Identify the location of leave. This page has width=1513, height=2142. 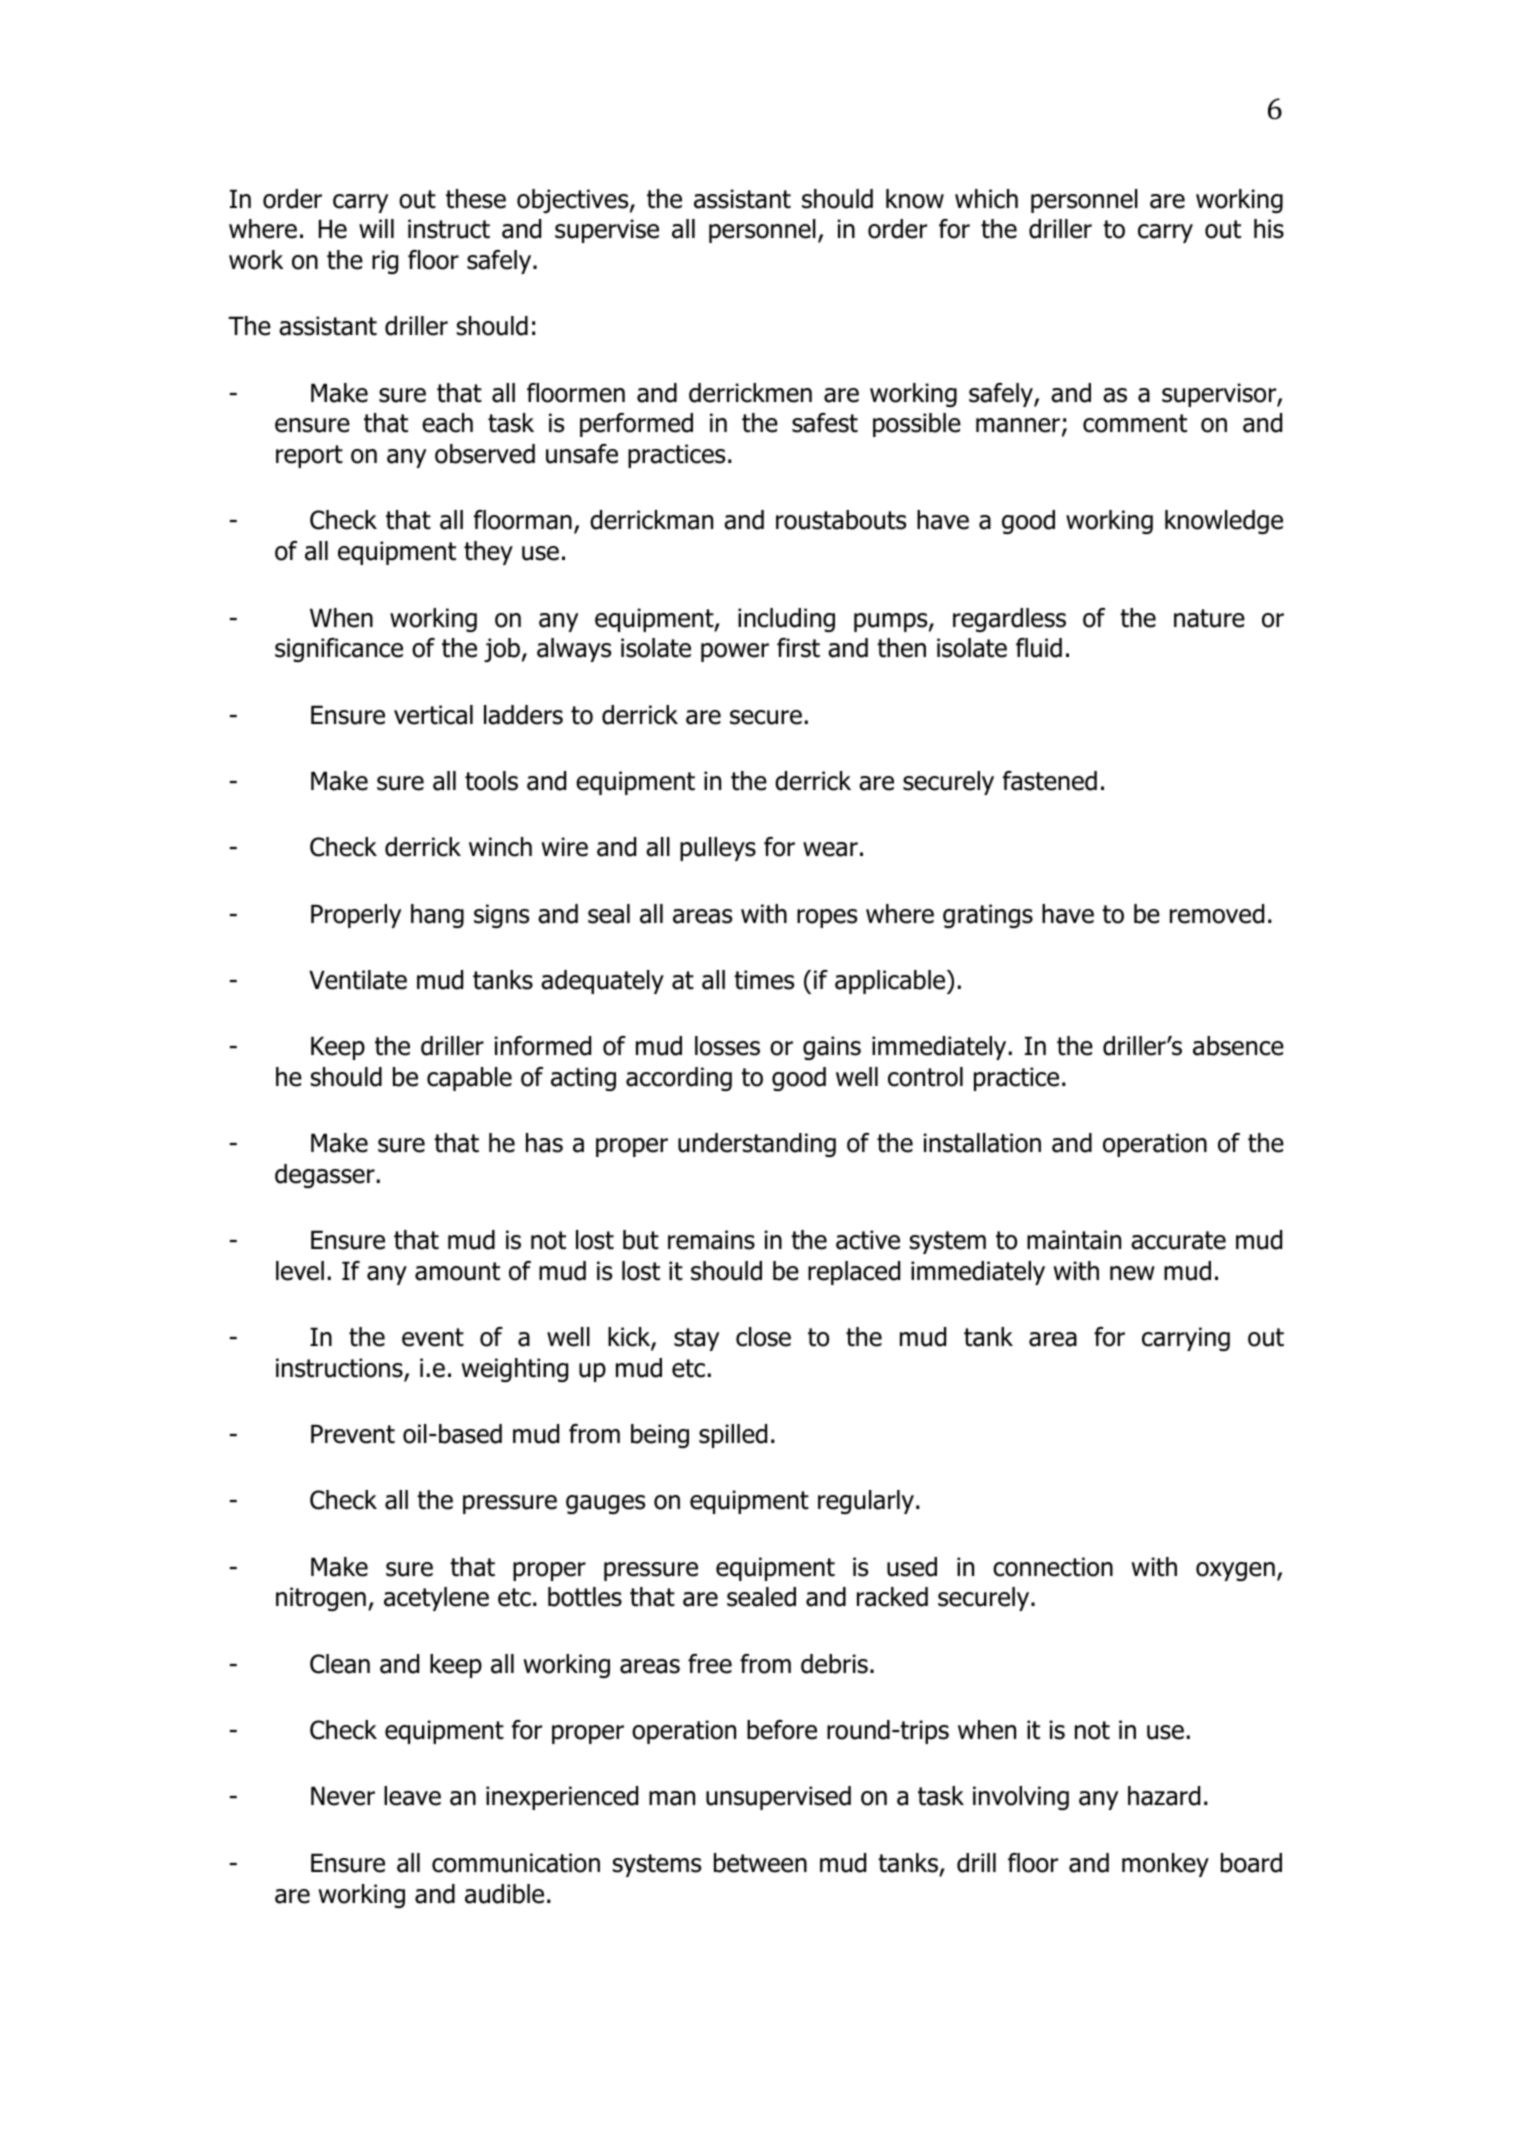
(412, 1796).
